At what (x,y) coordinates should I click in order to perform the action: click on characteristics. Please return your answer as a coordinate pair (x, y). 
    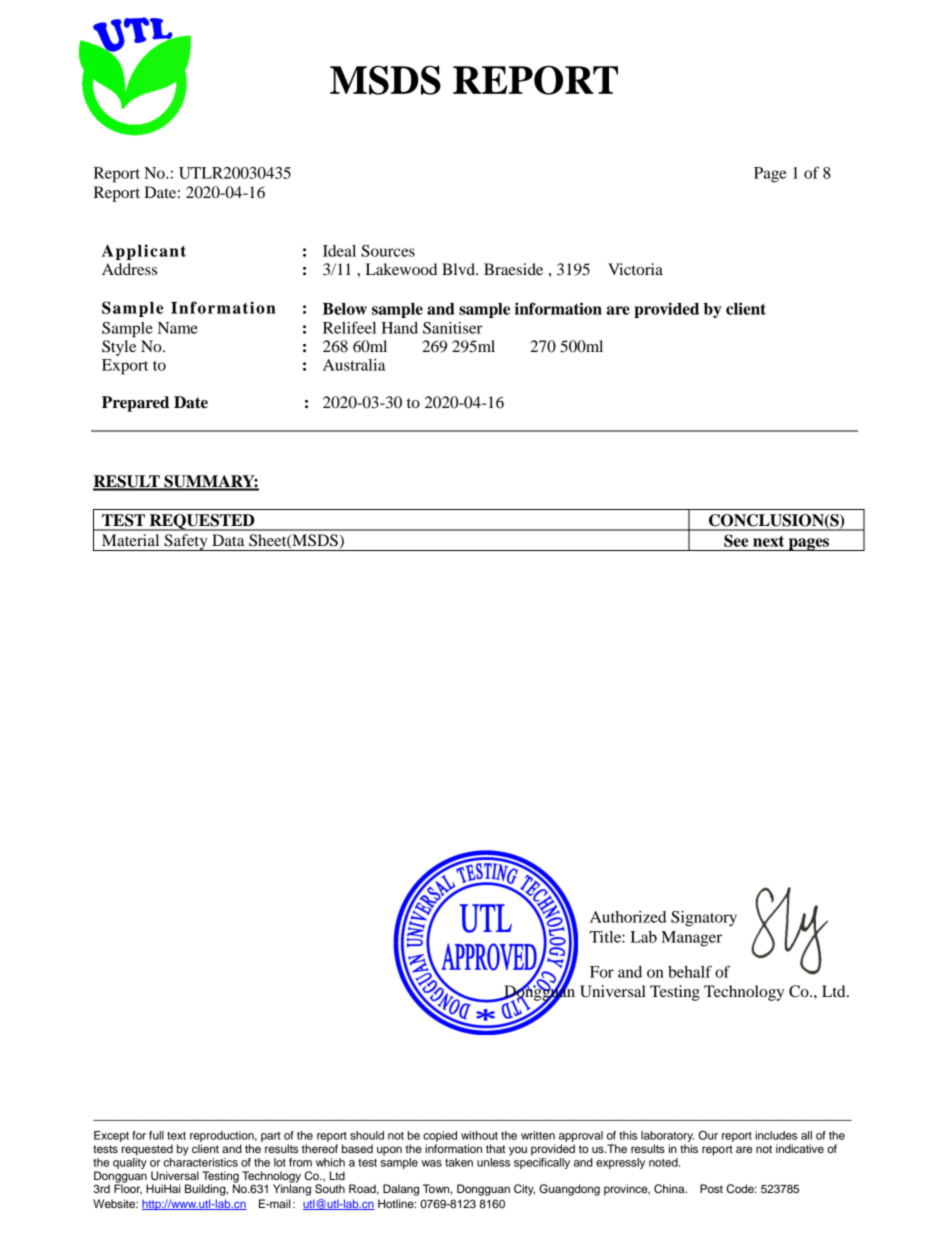
    Looking at the image, I should click on (200, 1161).
